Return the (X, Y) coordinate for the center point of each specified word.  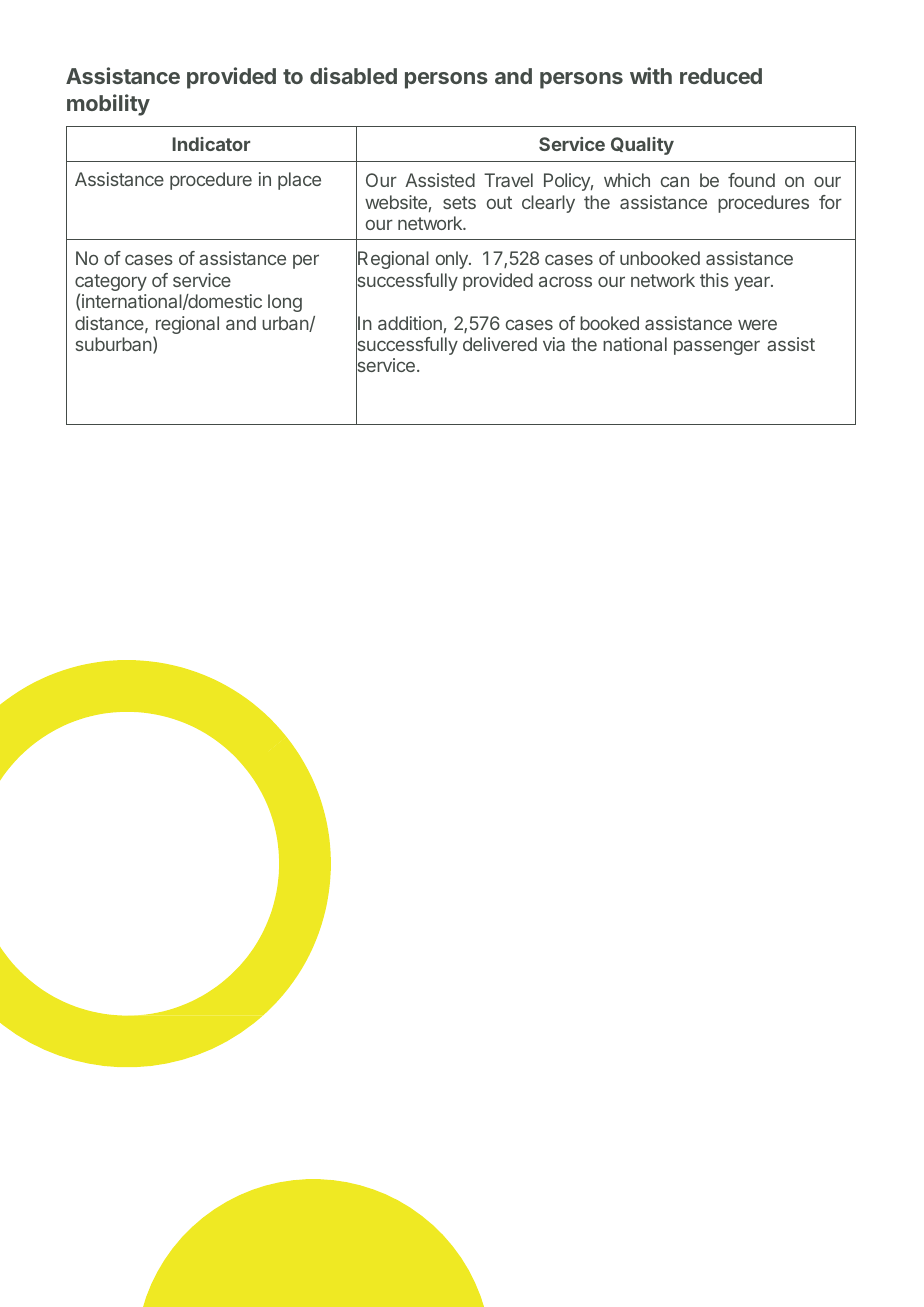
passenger (717, 348)
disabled (353, 75)
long (285, 303)
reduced (721, 76)
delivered (500, 344)
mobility (108, 105)
